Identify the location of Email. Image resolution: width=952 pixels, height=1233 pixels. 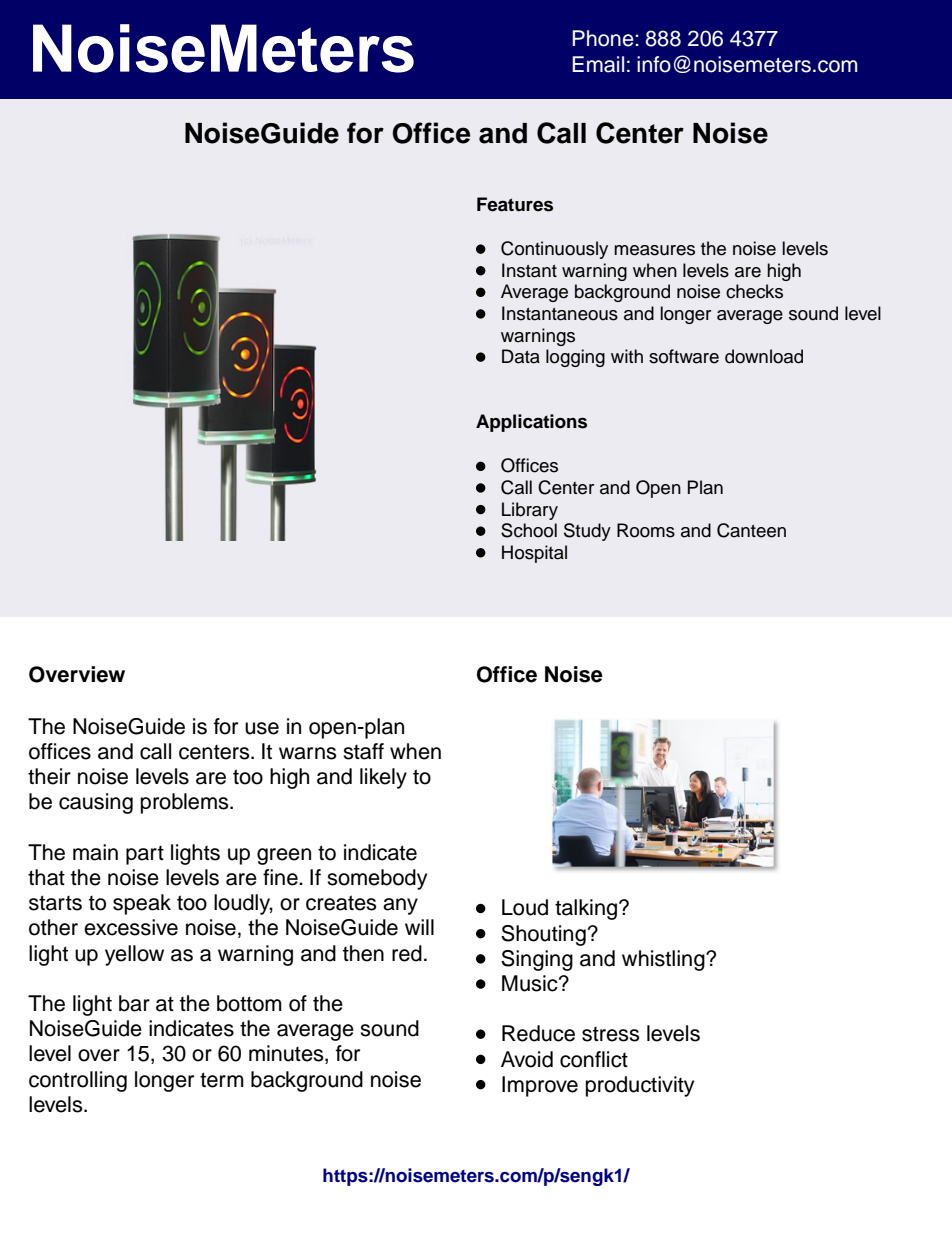
(598, 64).
